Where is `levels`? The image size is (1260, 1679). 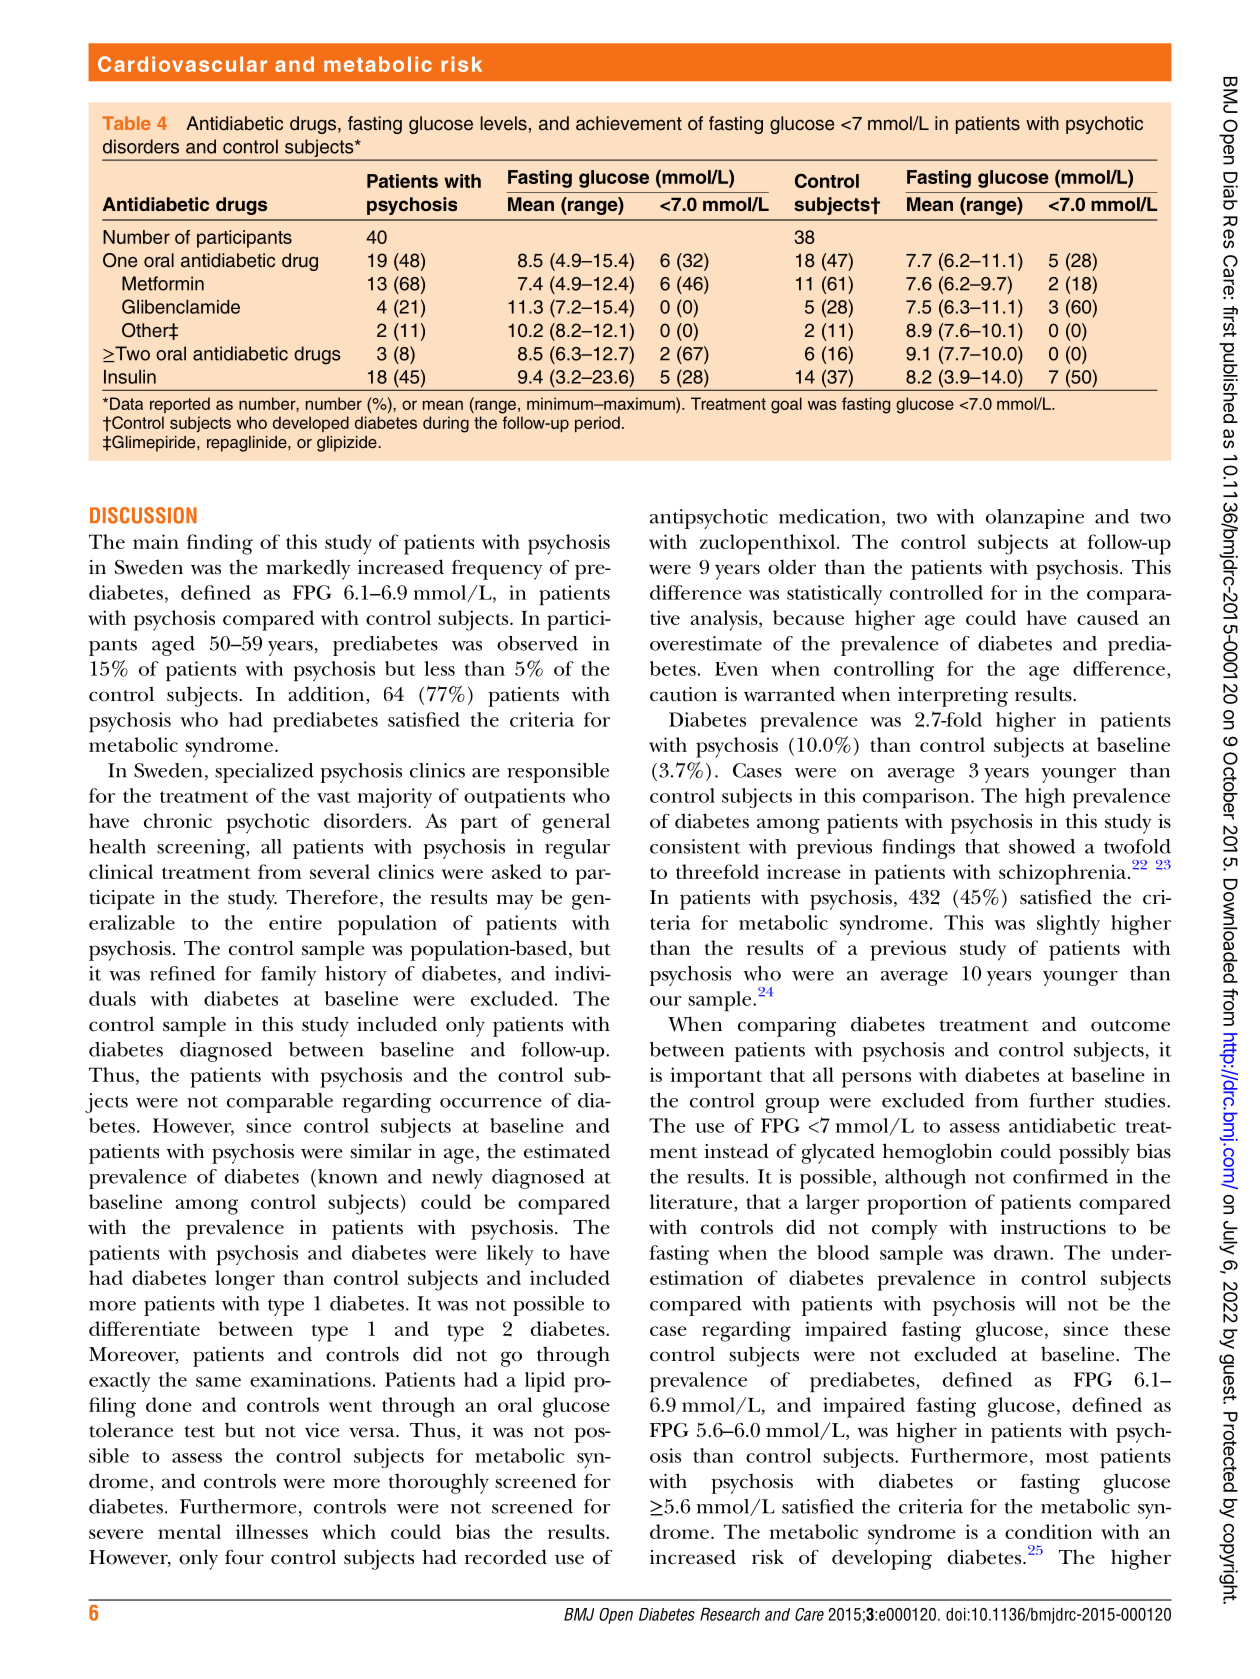
levels is located at coordinates (504, 123).
